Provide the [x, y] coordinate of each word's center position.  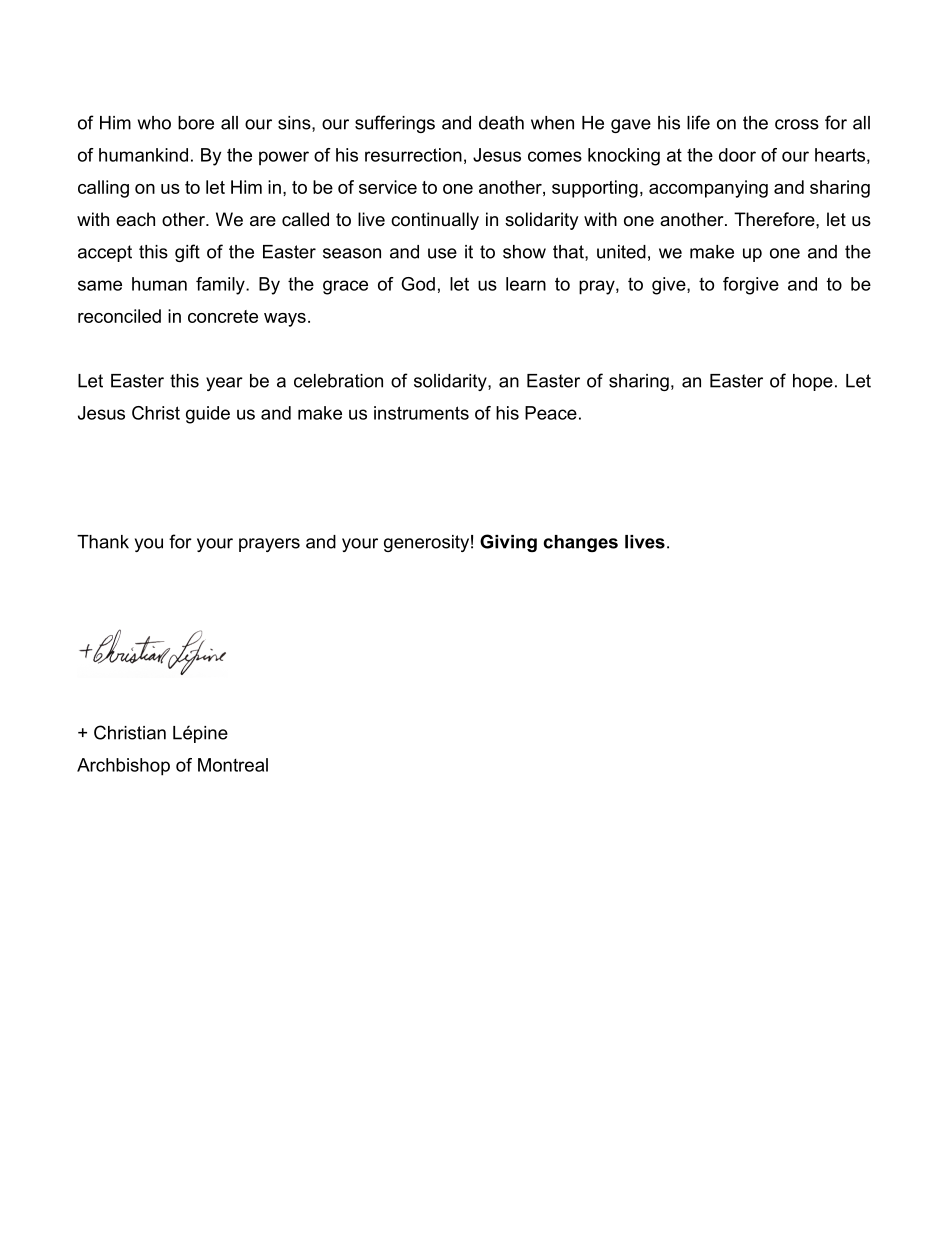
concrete [223, 316]
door [737, 155]
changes [580, 543]
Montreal [233, 765]
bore [196, 123]
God [418, 284]
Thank [103, 542]
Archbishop [123, 767]
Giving [508, 543]
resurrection [413, 155]
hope [813, 382]
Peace [551, 413]
